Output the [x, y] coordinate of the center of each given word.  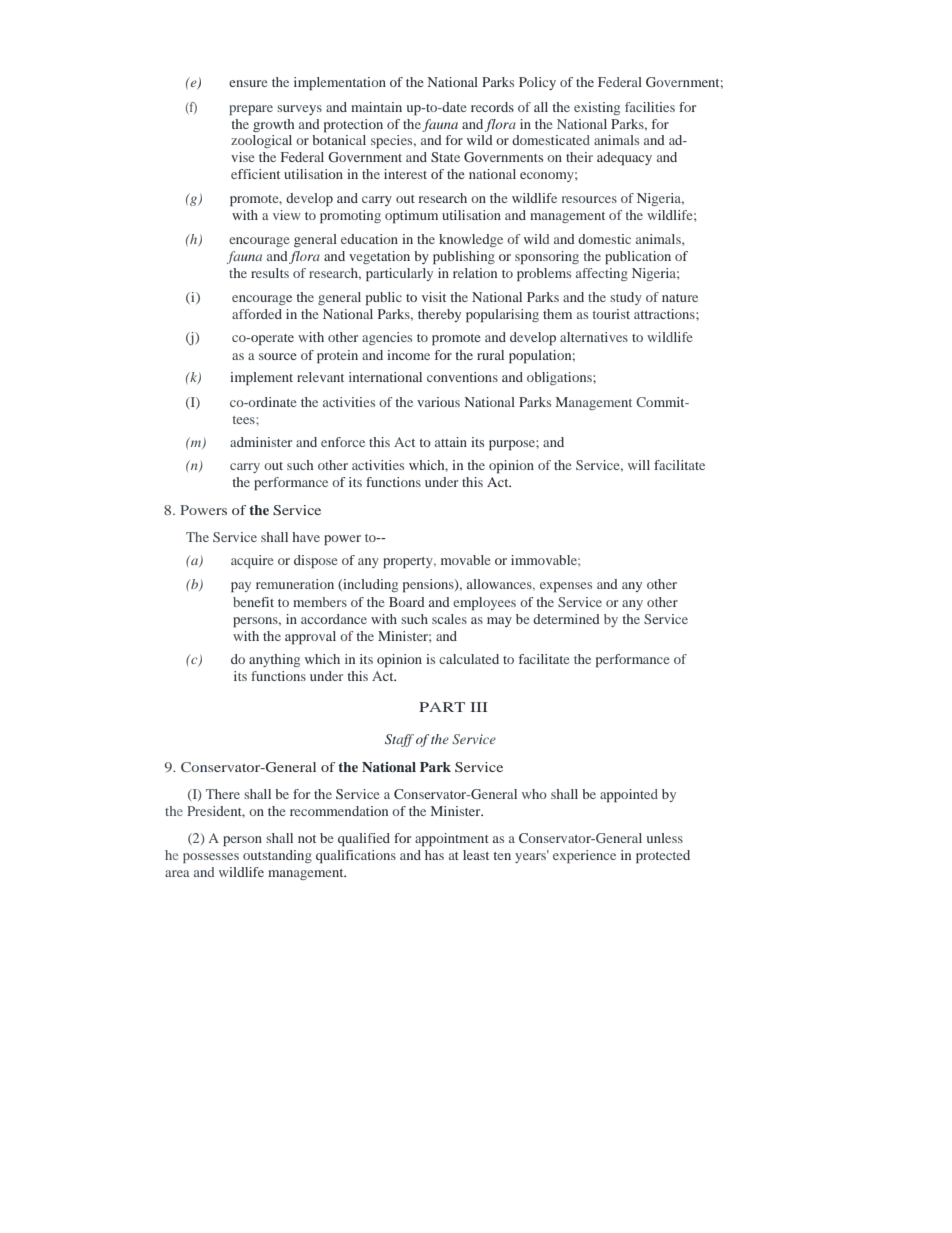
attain [451, 442]
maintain [376, 107]
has [434, 855]
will [639, 465]
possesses [211, 858]
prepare [251, 110]
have [306, 537]
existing [597, 108]
